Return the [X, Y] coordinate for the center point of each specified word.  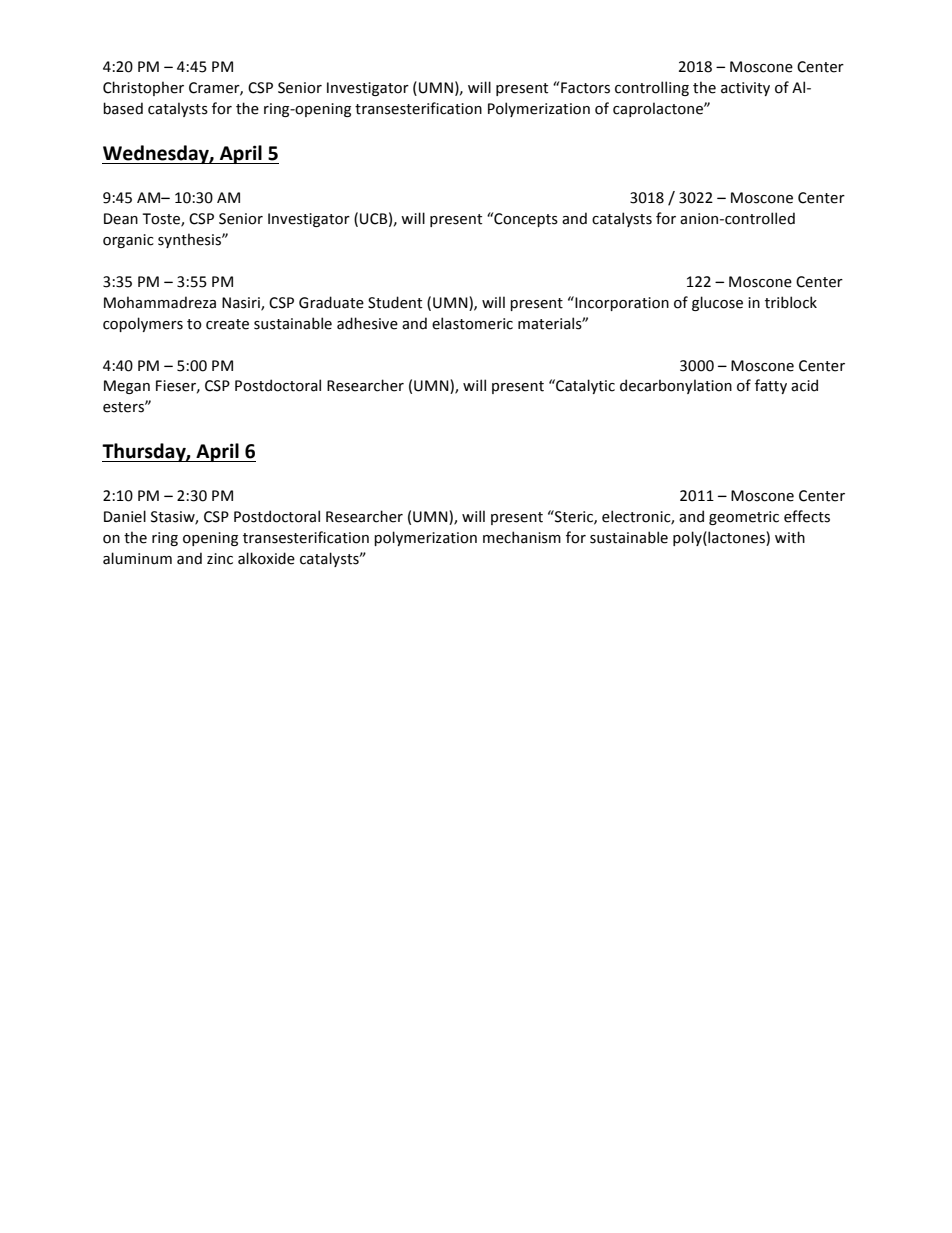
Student [395, 302]
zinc [220, 559]
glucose [717, 303]
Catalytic [584, 386]
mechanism [522, 537]
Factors [585, 88]
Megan [127, 387]
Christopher [143, 88]
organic [128, 241]
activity [745, 89]
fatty [771, 386]
